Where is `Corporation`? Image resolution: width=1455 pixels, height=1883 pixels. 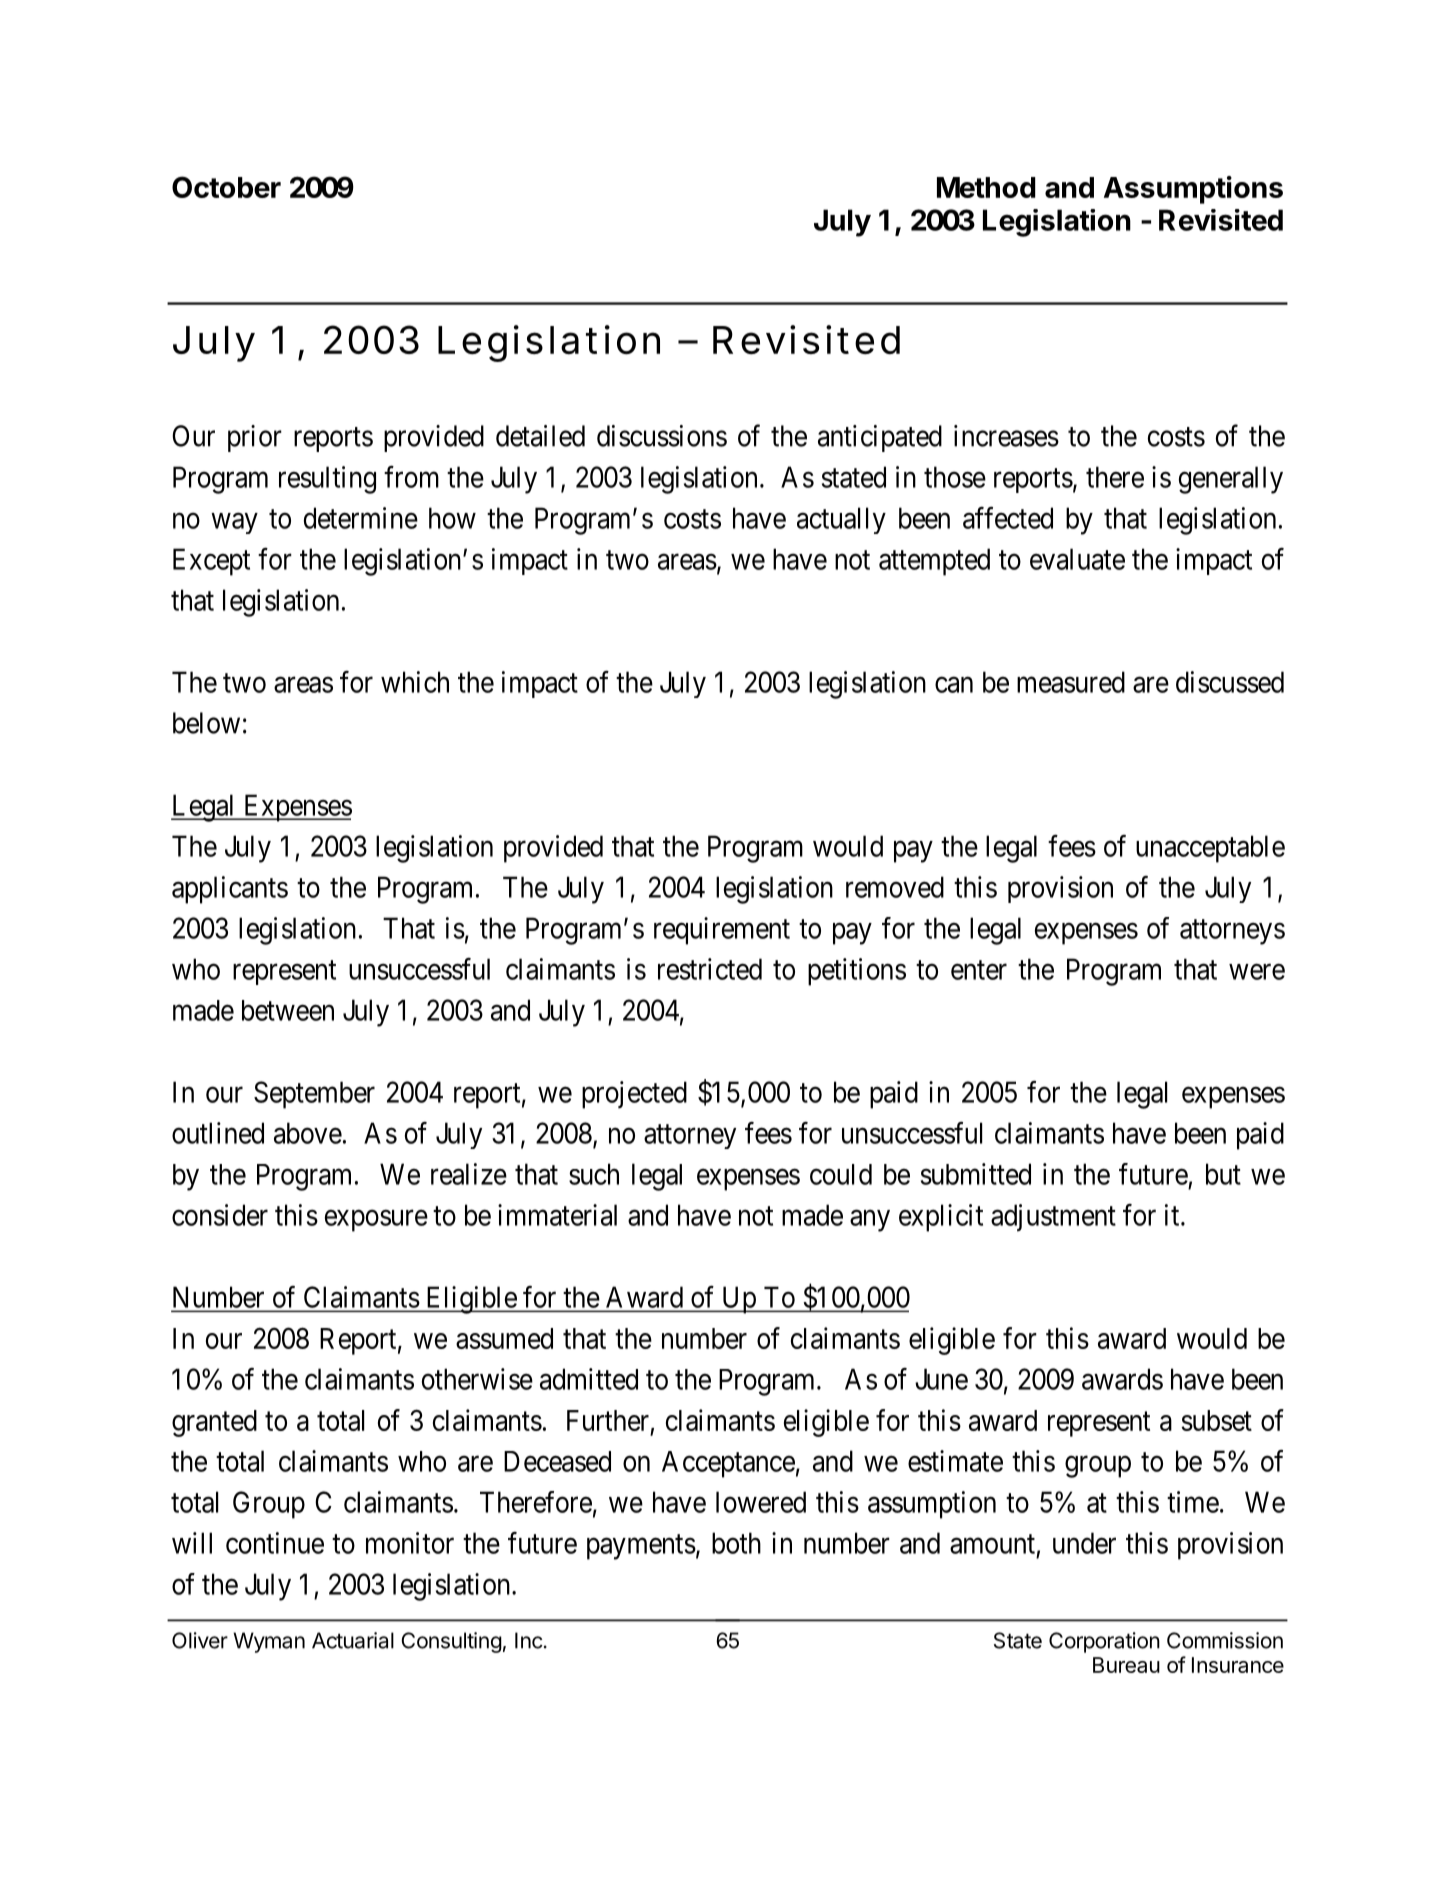
Corporation is located at coordinates (1104, 1642).
